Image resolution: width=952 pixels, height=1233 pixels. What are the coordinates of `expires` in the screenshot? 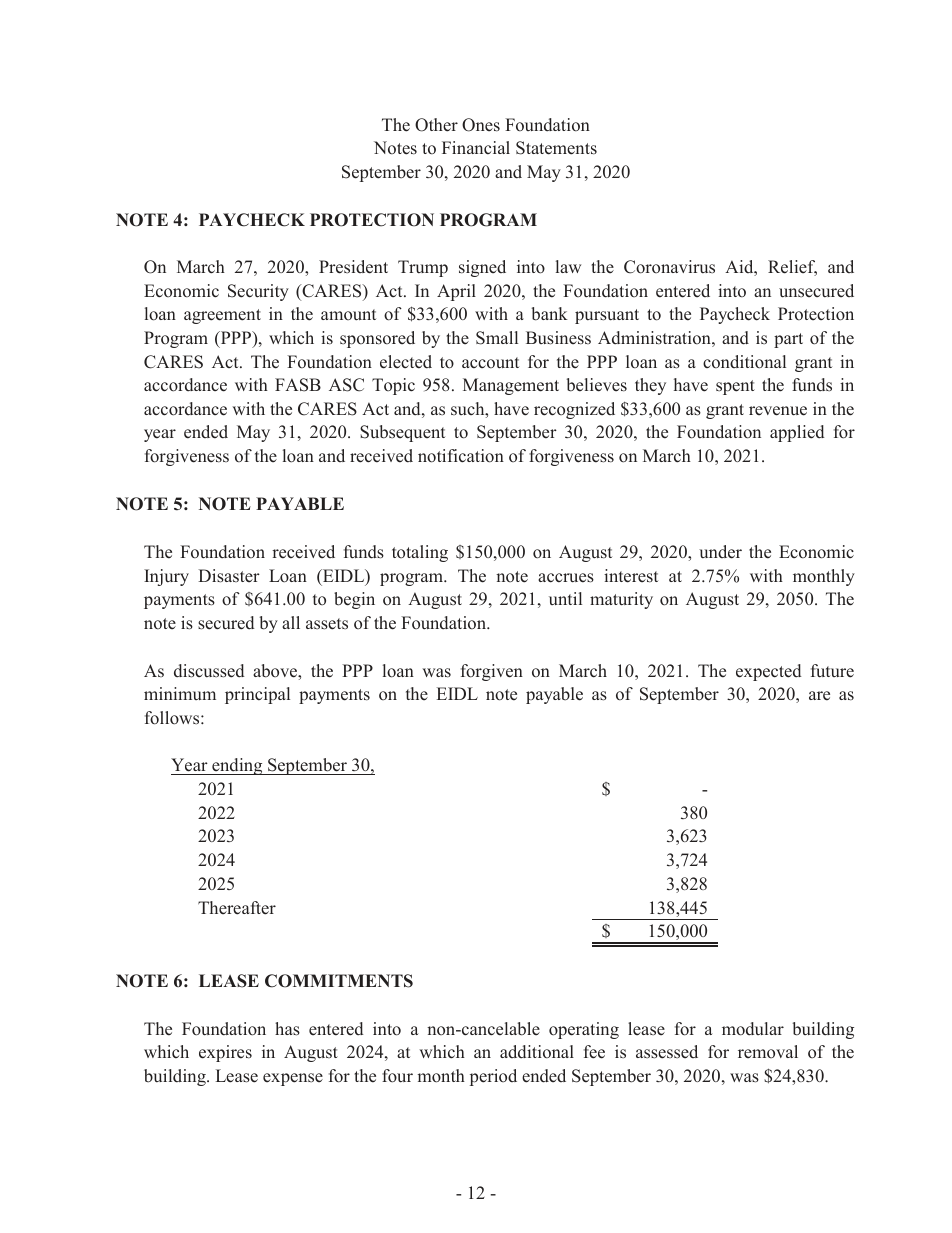 It's located at (225, 1053).
